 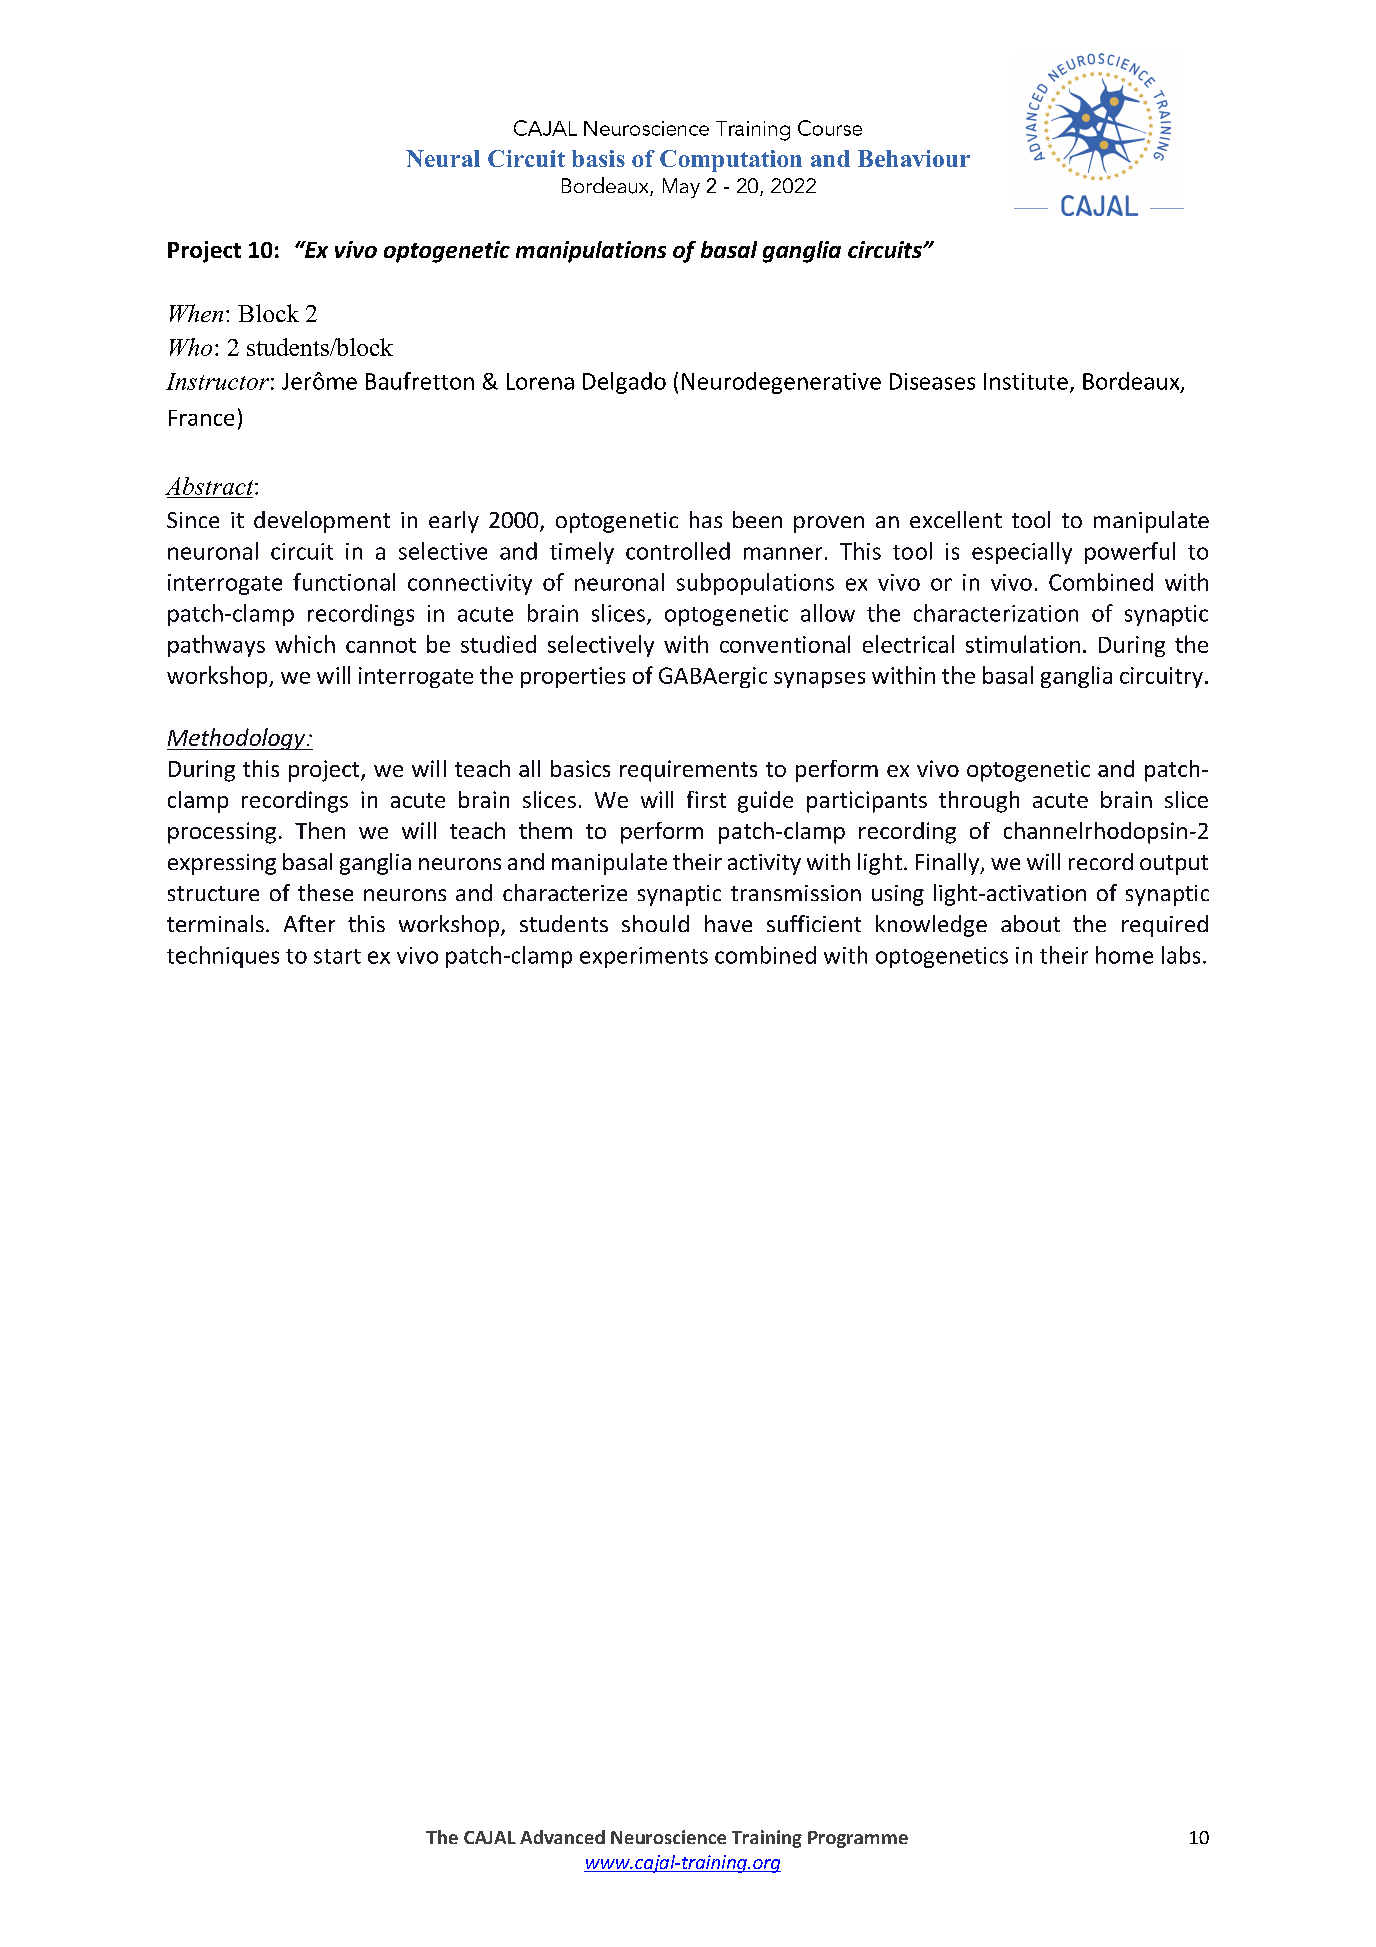 What do you see at coordinates (1023, 644) in the page?
I see `stimulation` at bounding box center [1023, 644].
